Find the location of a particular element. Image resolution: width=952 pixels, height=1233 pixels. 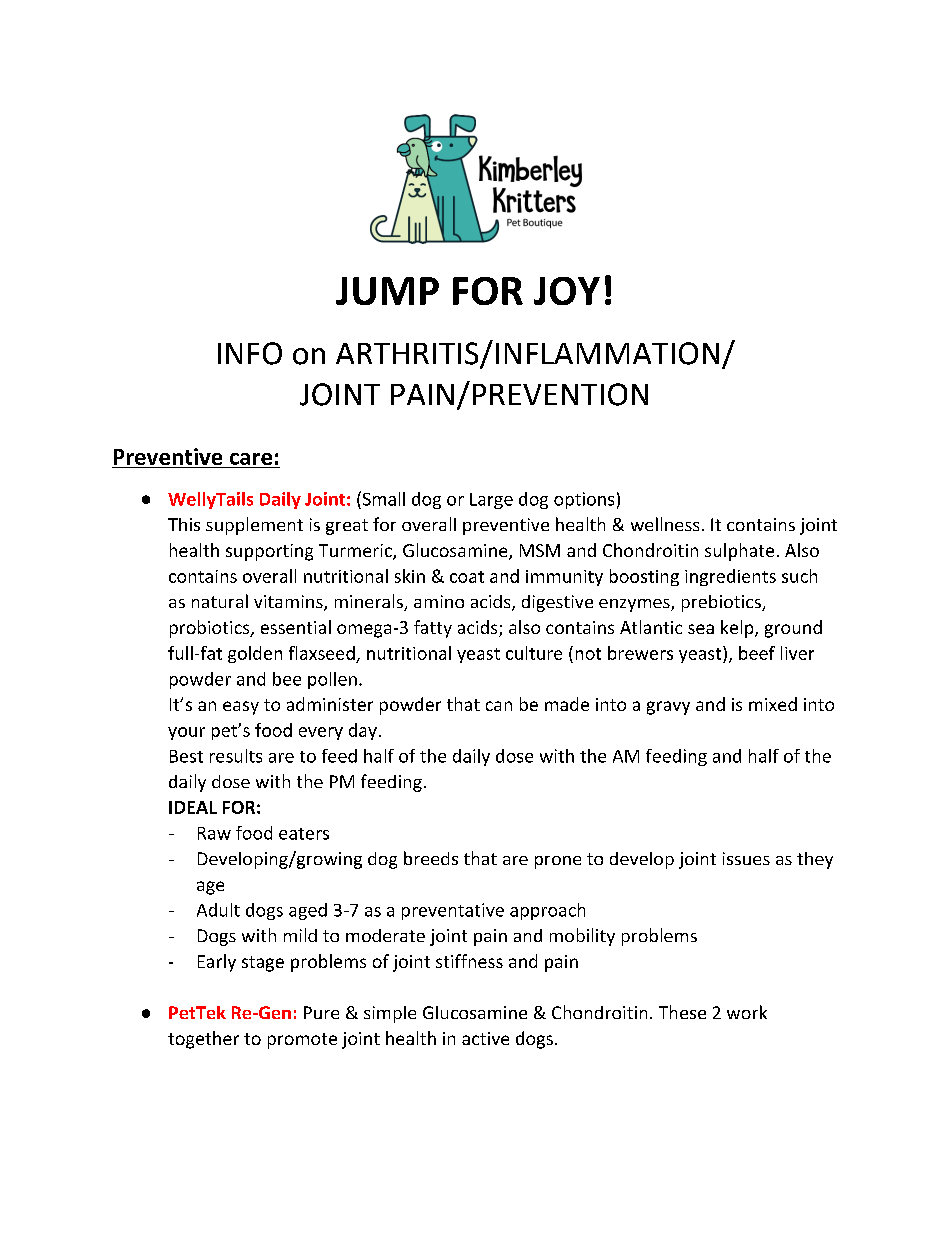

sulphate is located at coordinates (739, 552).
